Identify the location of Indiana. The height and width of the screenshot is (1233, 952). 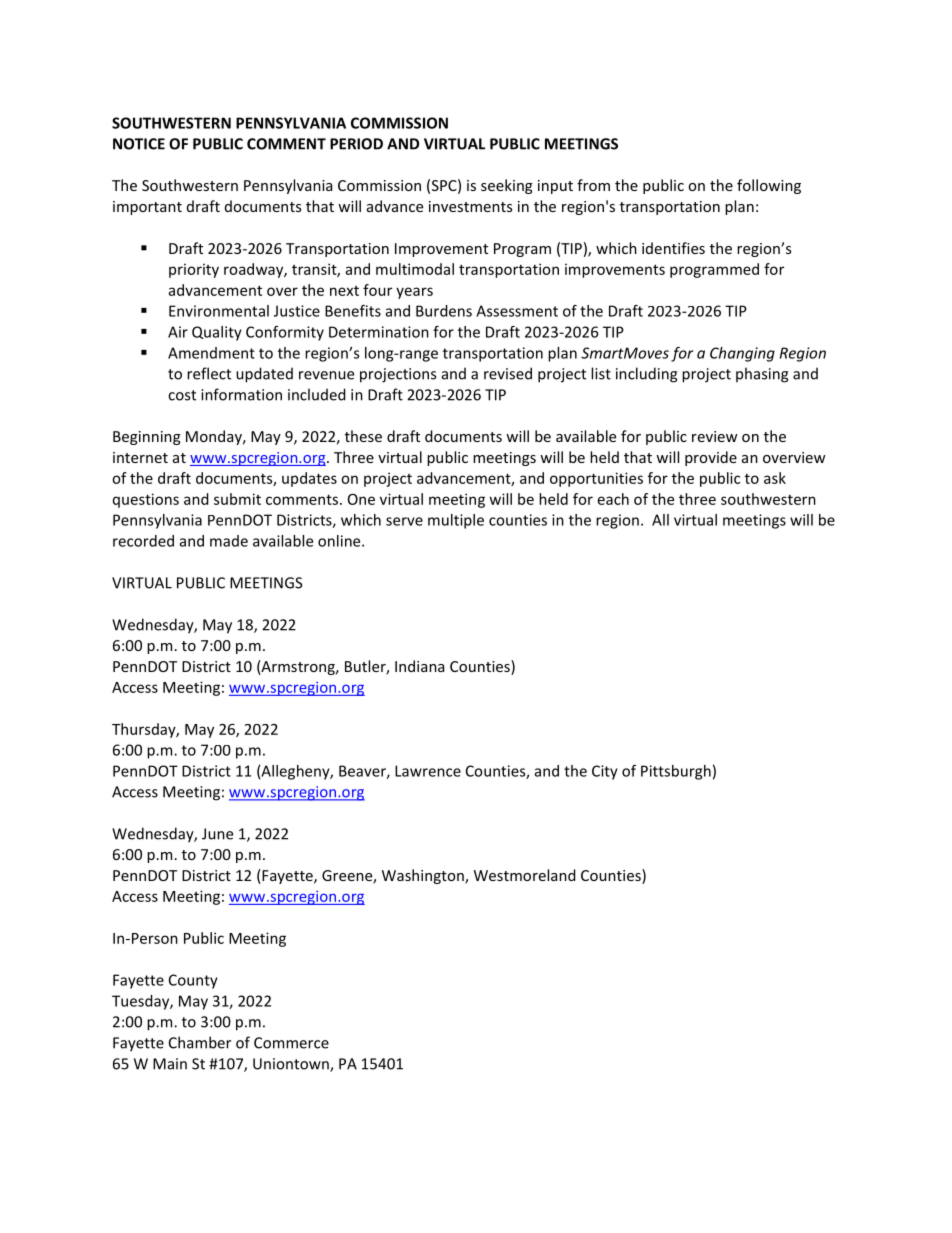
(419, 666).
